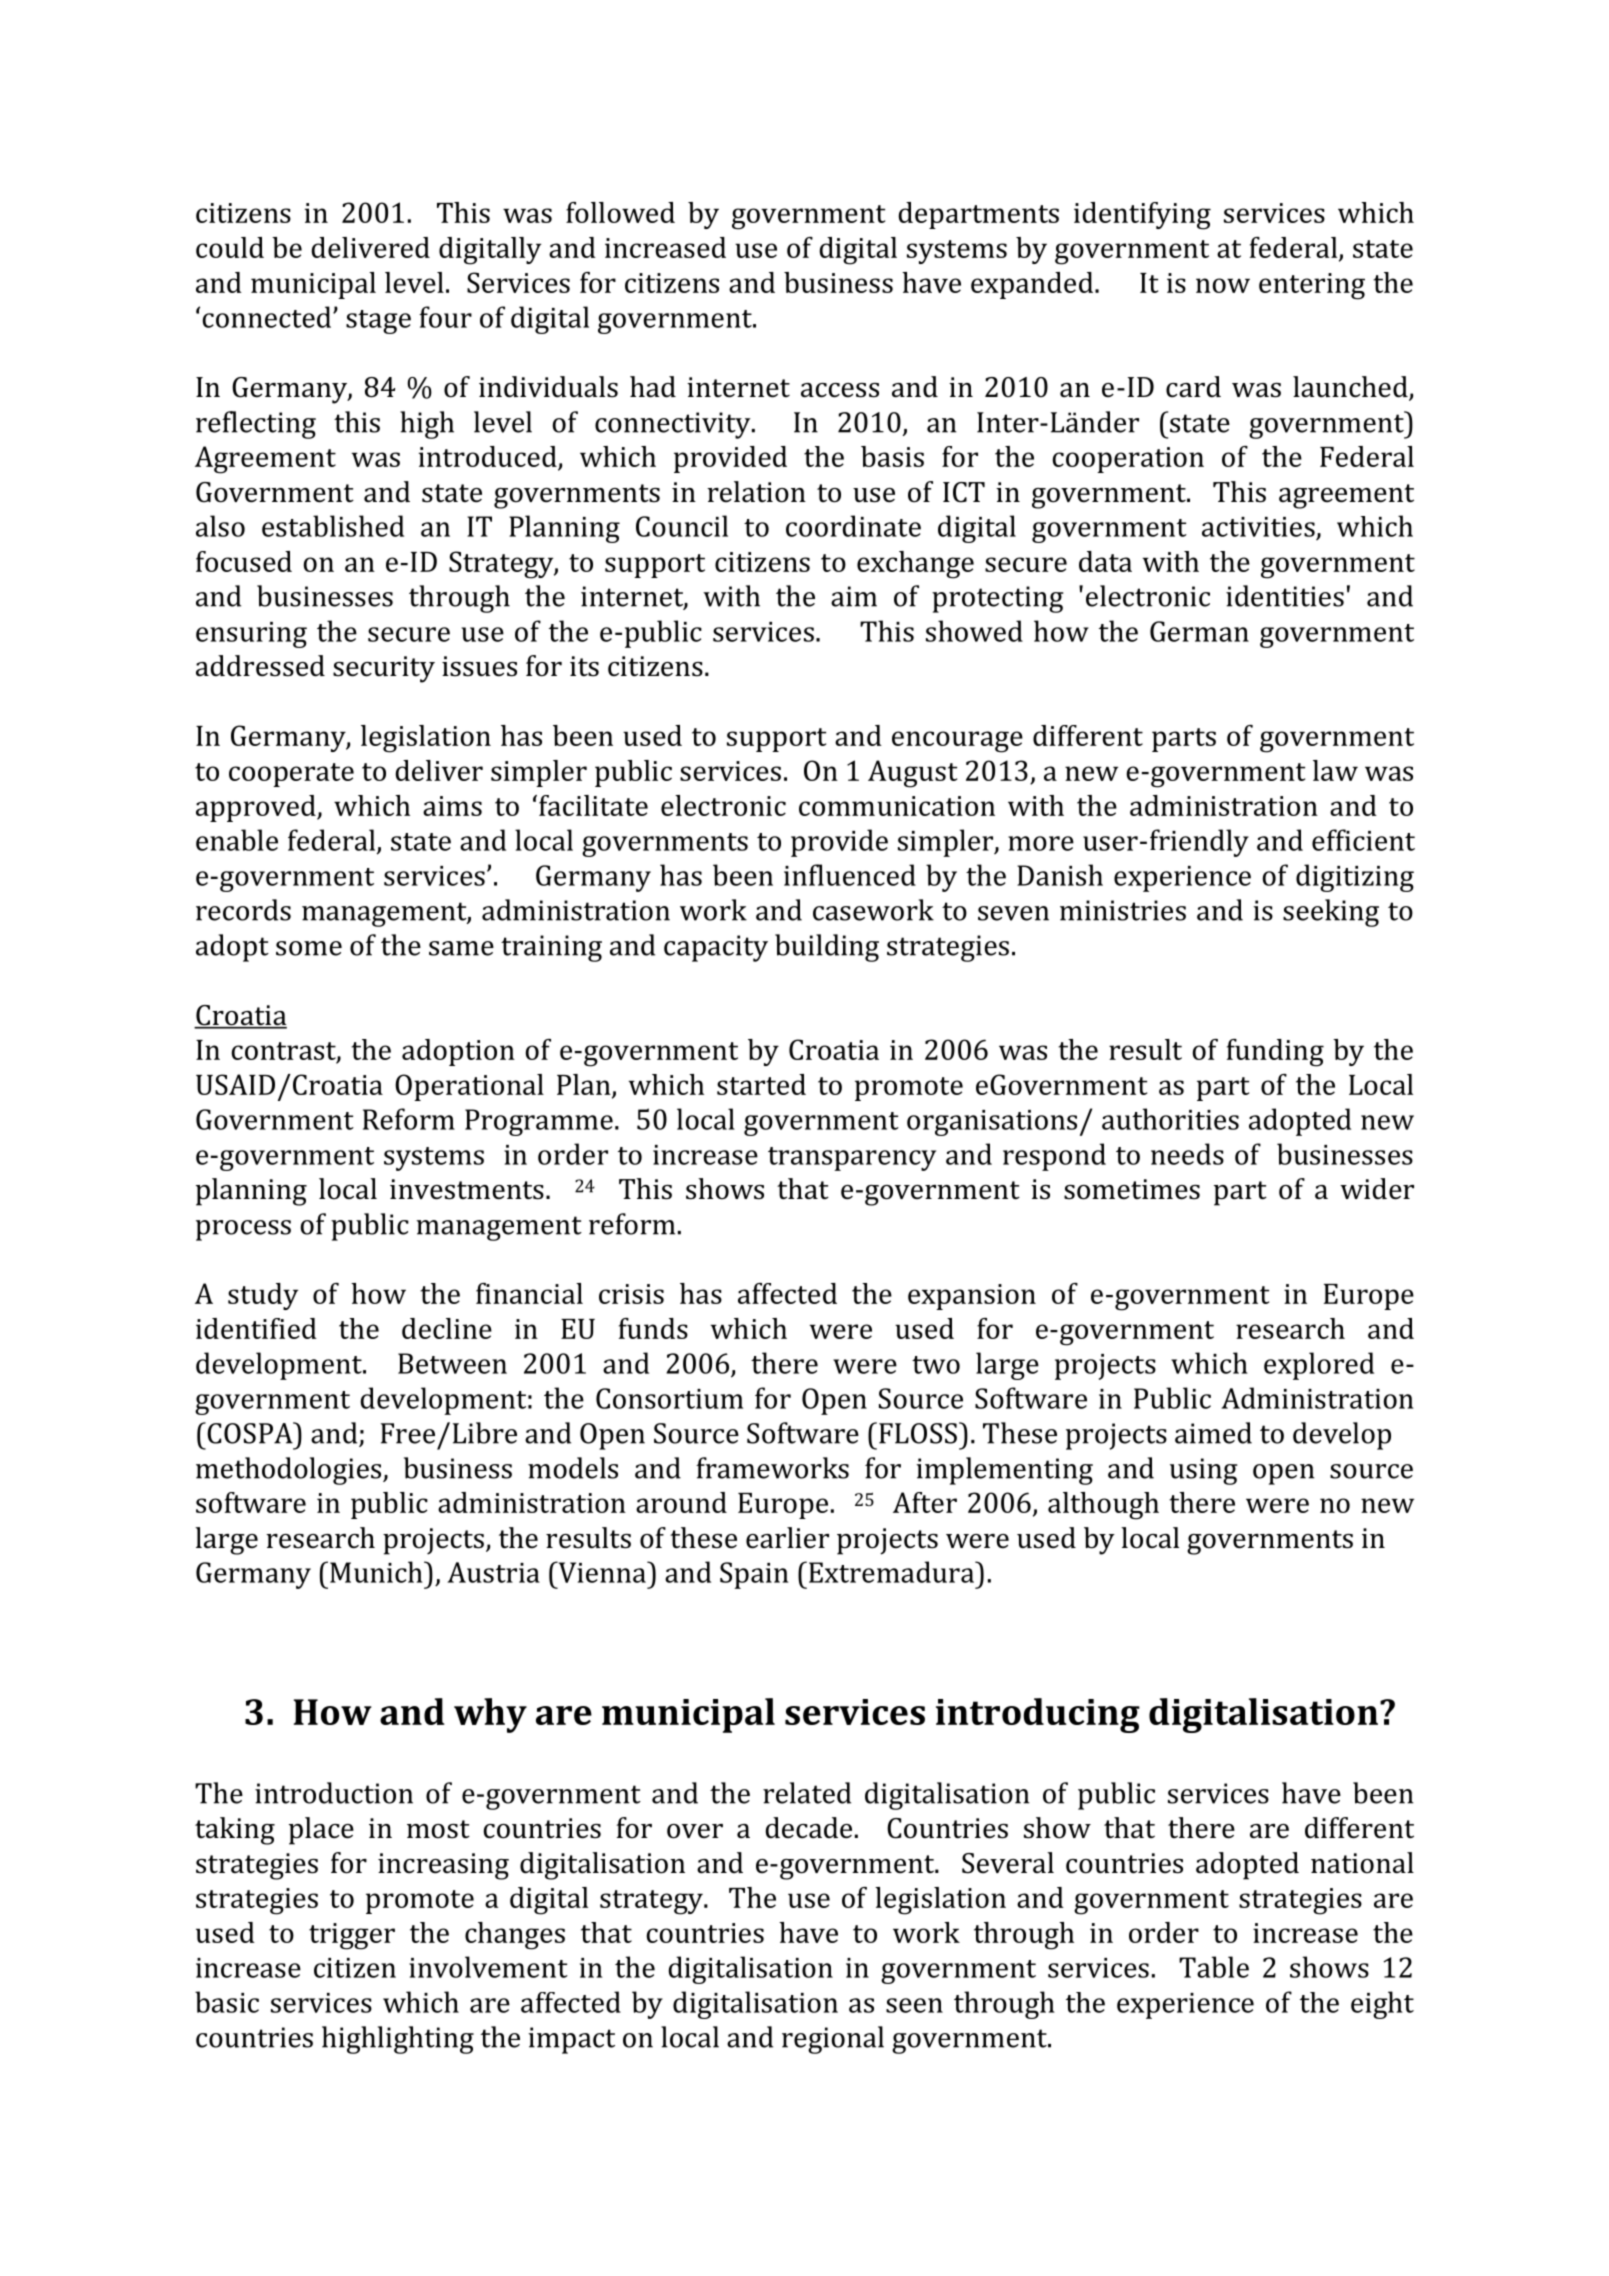 This document has width=1609, height=2276. I want to click on transparency, so click(852, 1159).
